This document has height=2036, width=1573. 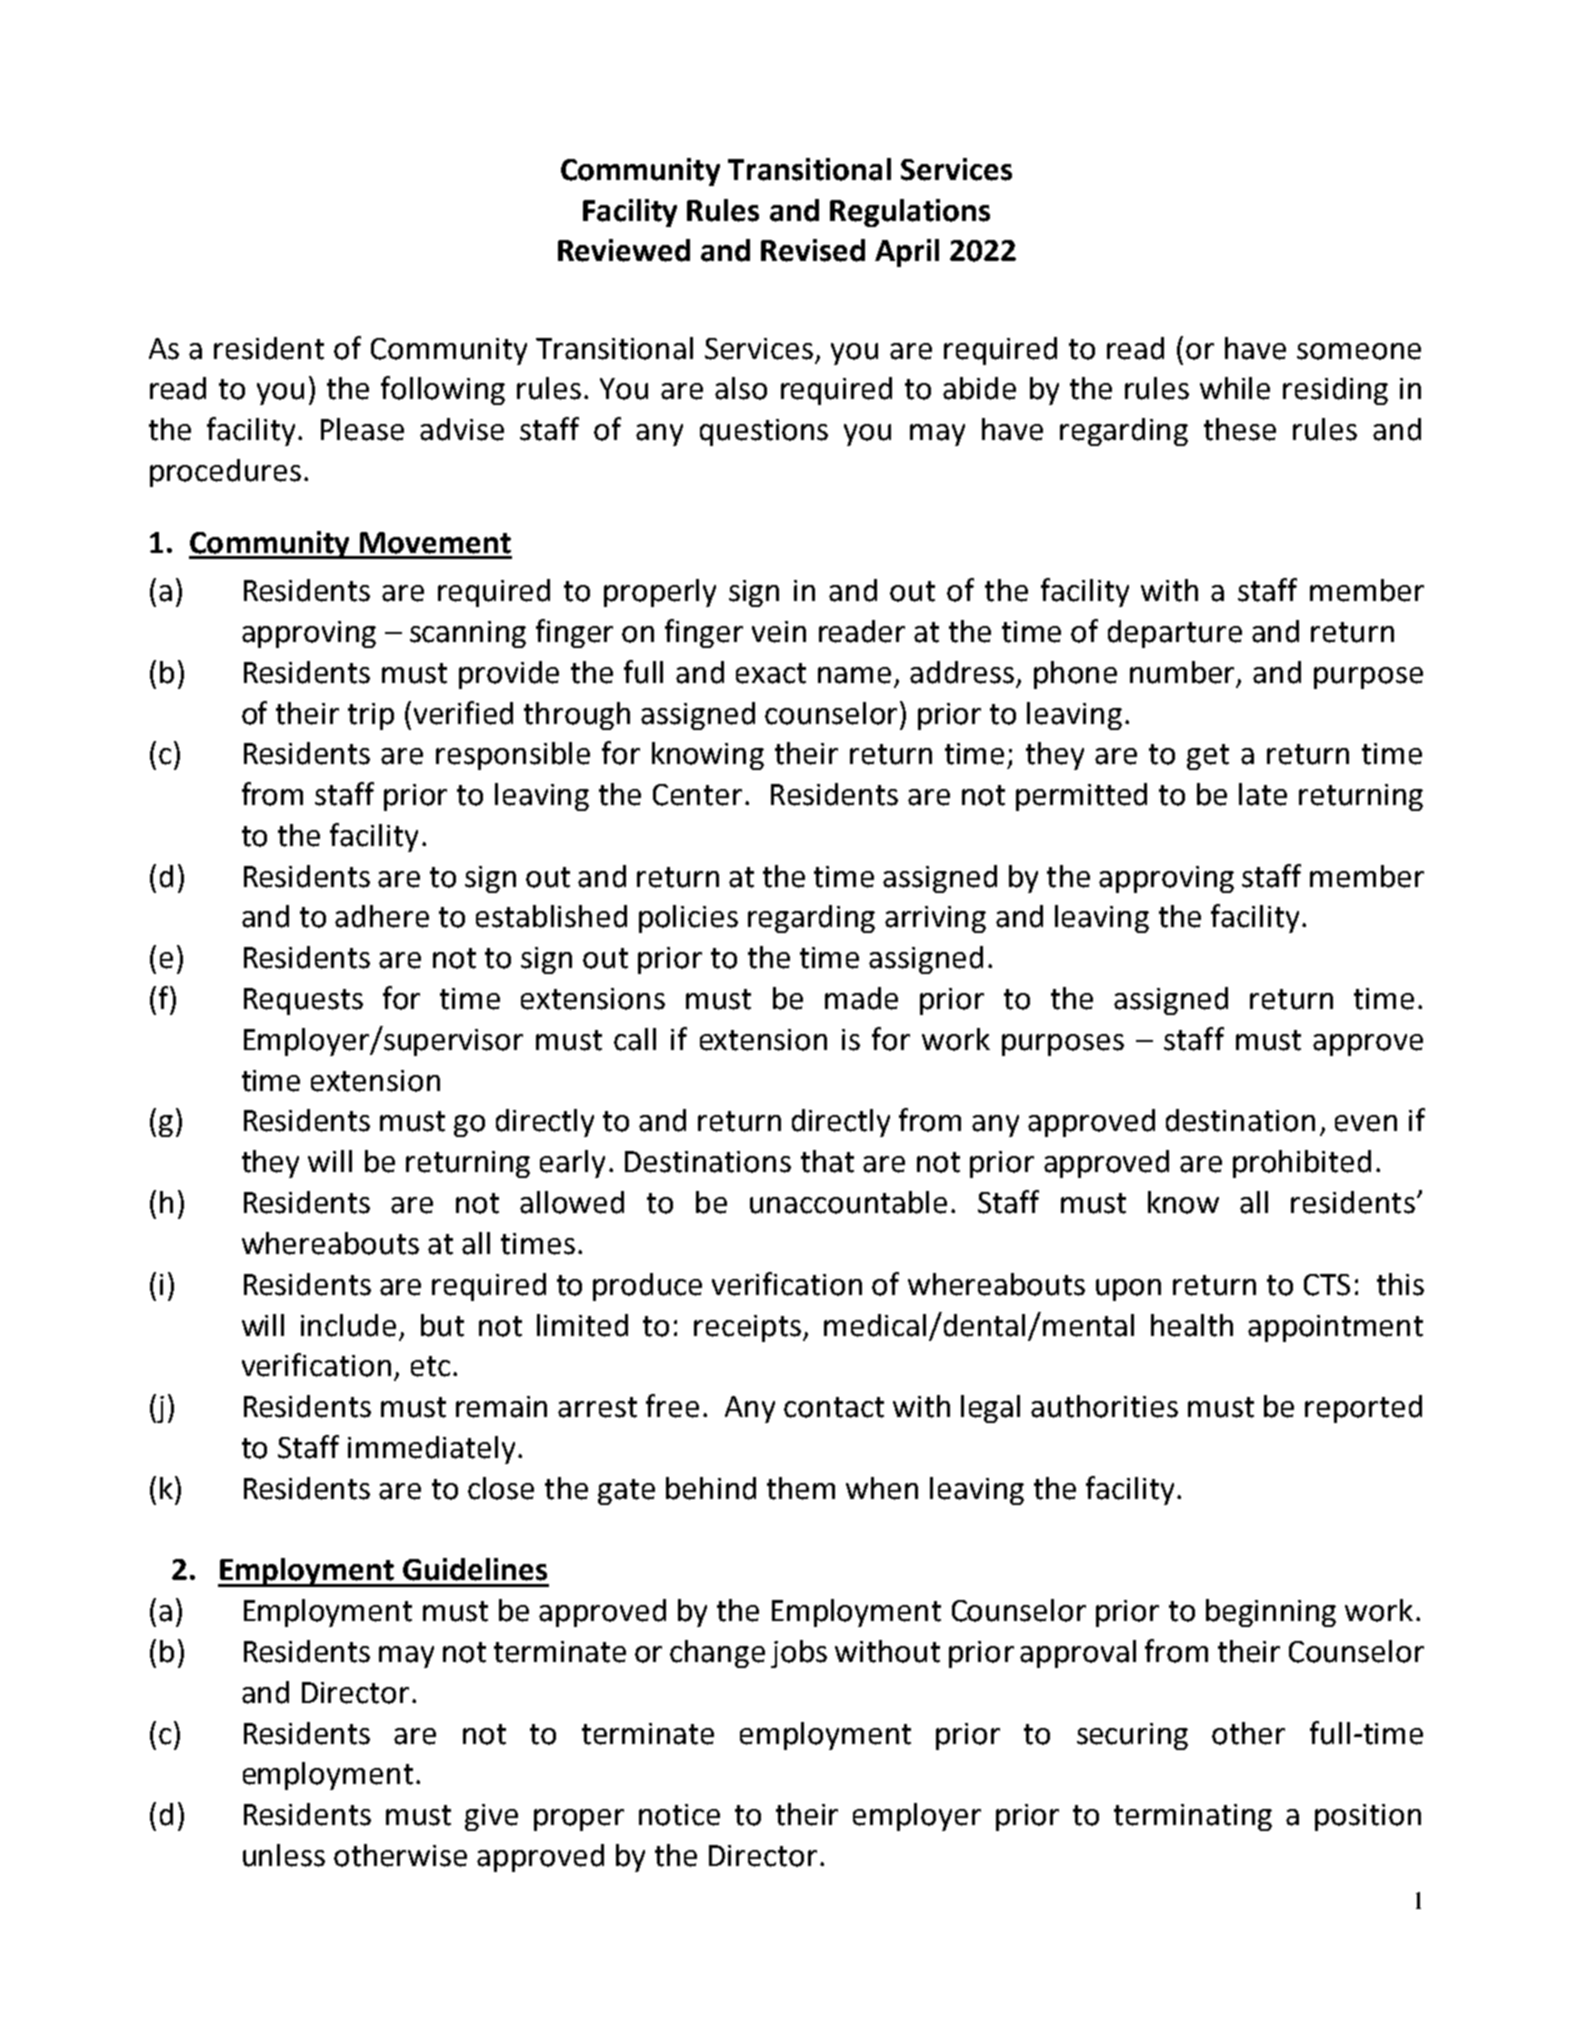 I want to click on following, so click(x=443, y=390).
